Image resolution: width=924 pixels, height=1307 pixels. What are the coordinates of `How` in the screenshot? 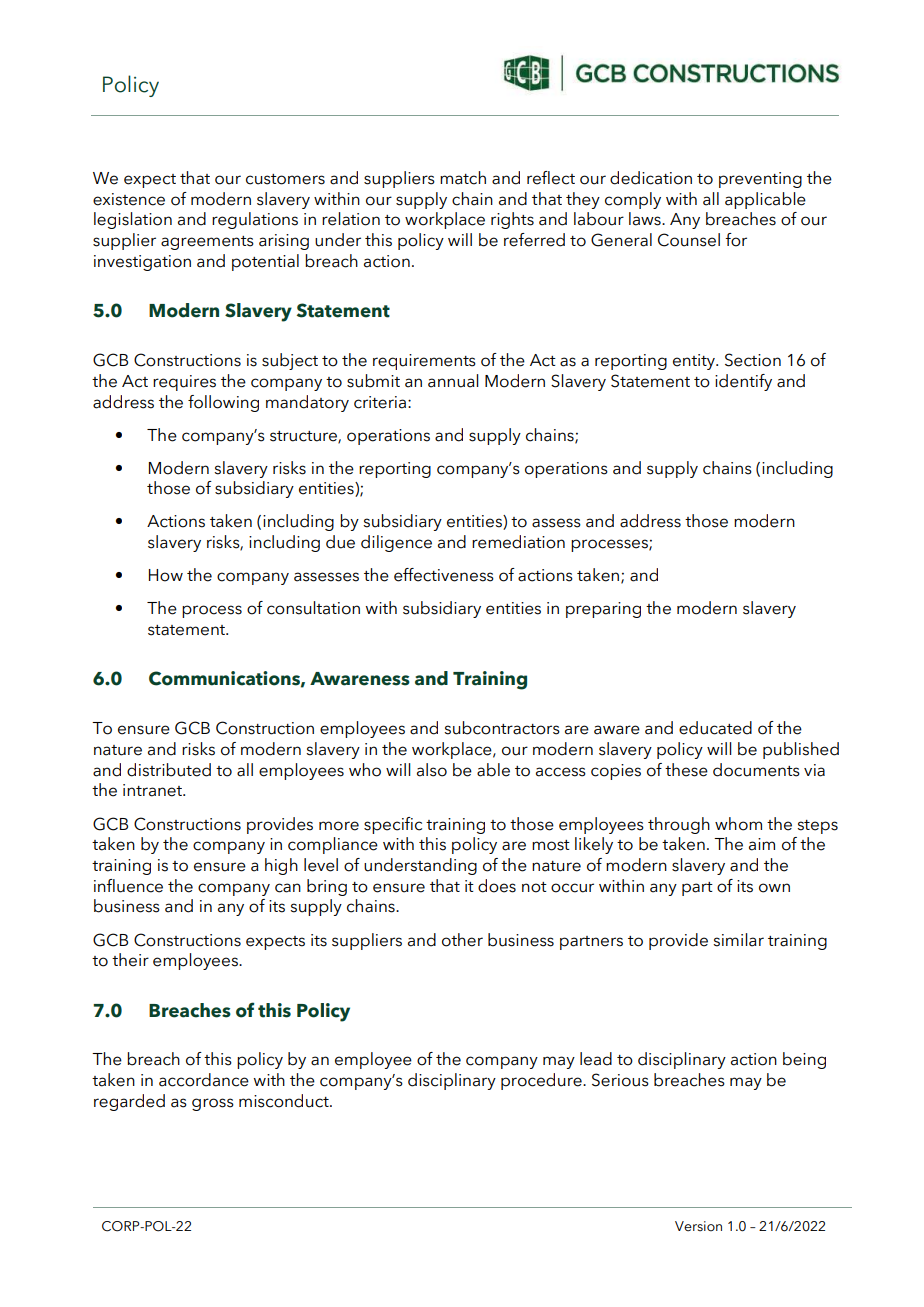 It's located at (166, 575).
